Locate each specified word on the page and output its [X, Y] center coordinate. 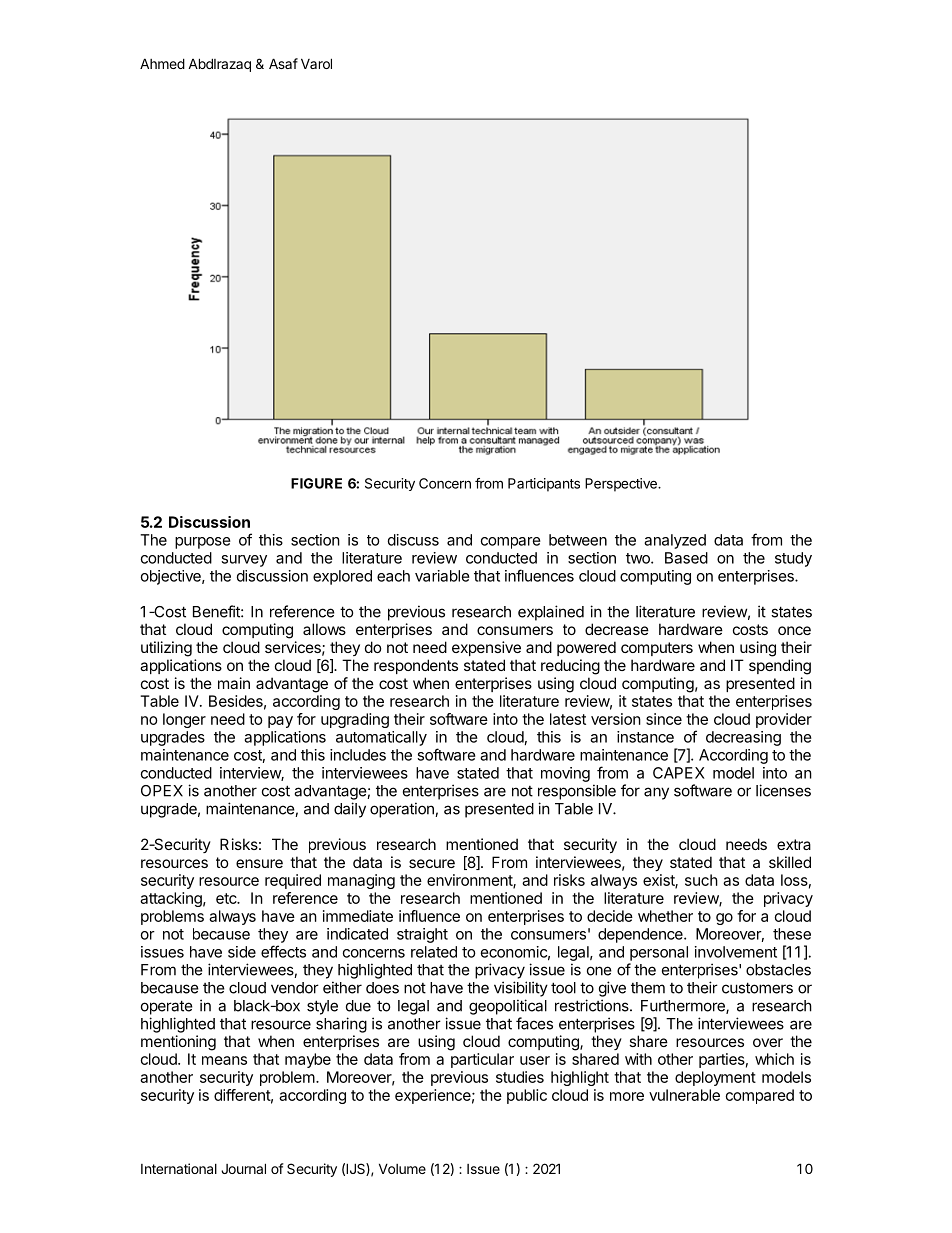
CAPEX [679, 773]
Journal [243, 1168]
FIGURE [316, 483]
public [527, 1096]
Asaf [283, 63]
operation [403, 810]
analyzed [675, 541]
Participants [544, 485]
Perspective [622, 485]
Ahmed [162, 63]
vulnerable [684, 1095]
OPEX [162, 791]
